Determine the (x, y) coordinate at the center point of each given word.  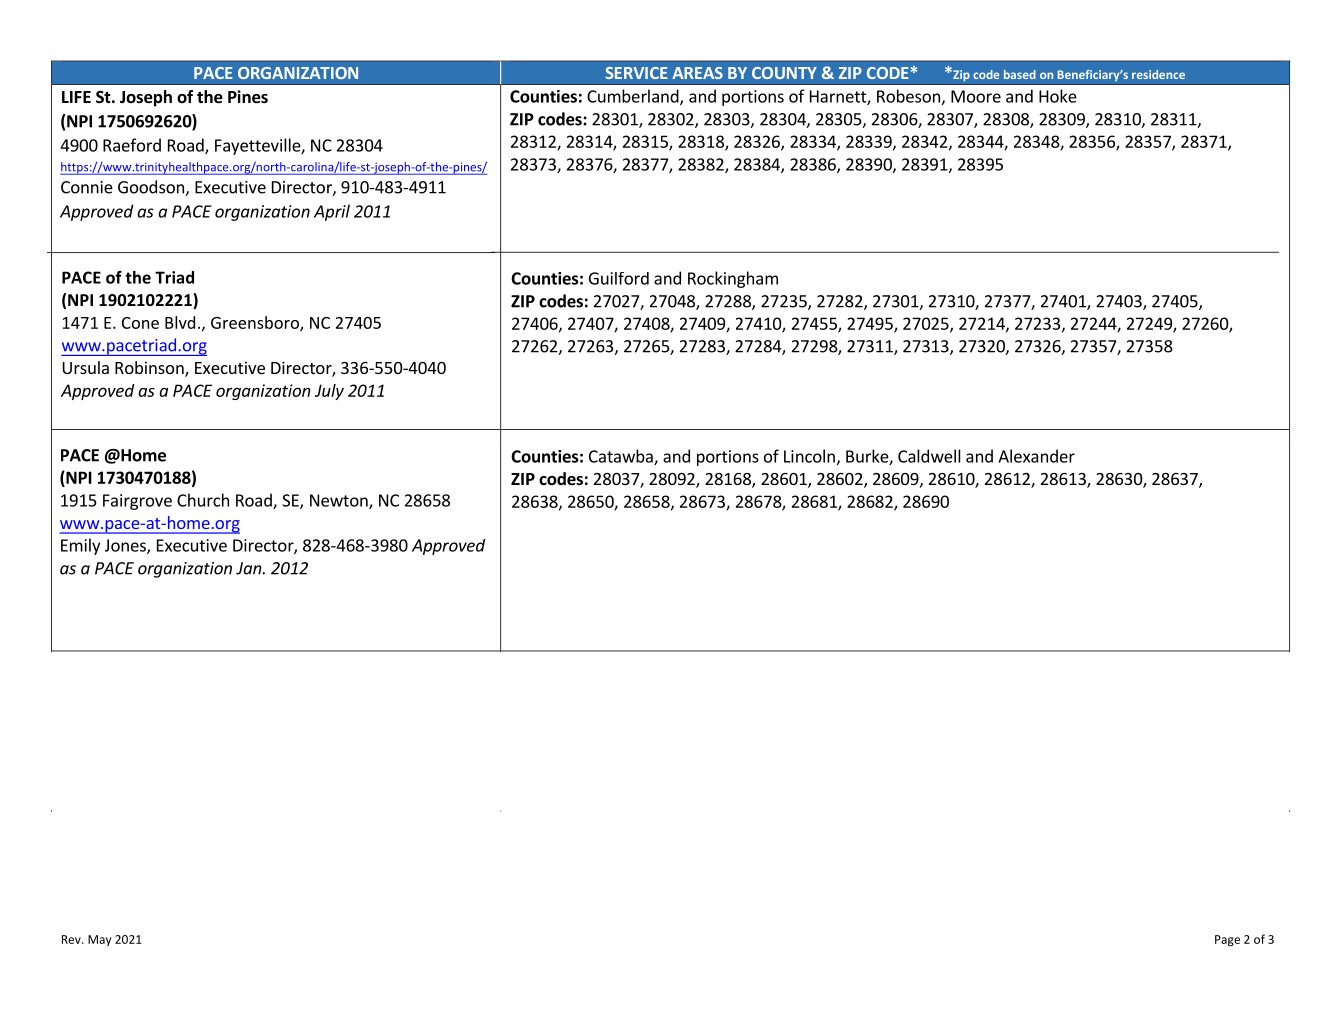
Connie (87, 187)
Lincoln (809, 456)
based (1020, 74)
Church (203, 500)
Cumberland (634, 97)
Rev (72, 939)
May (100, 940)
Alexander (1036, 456)
